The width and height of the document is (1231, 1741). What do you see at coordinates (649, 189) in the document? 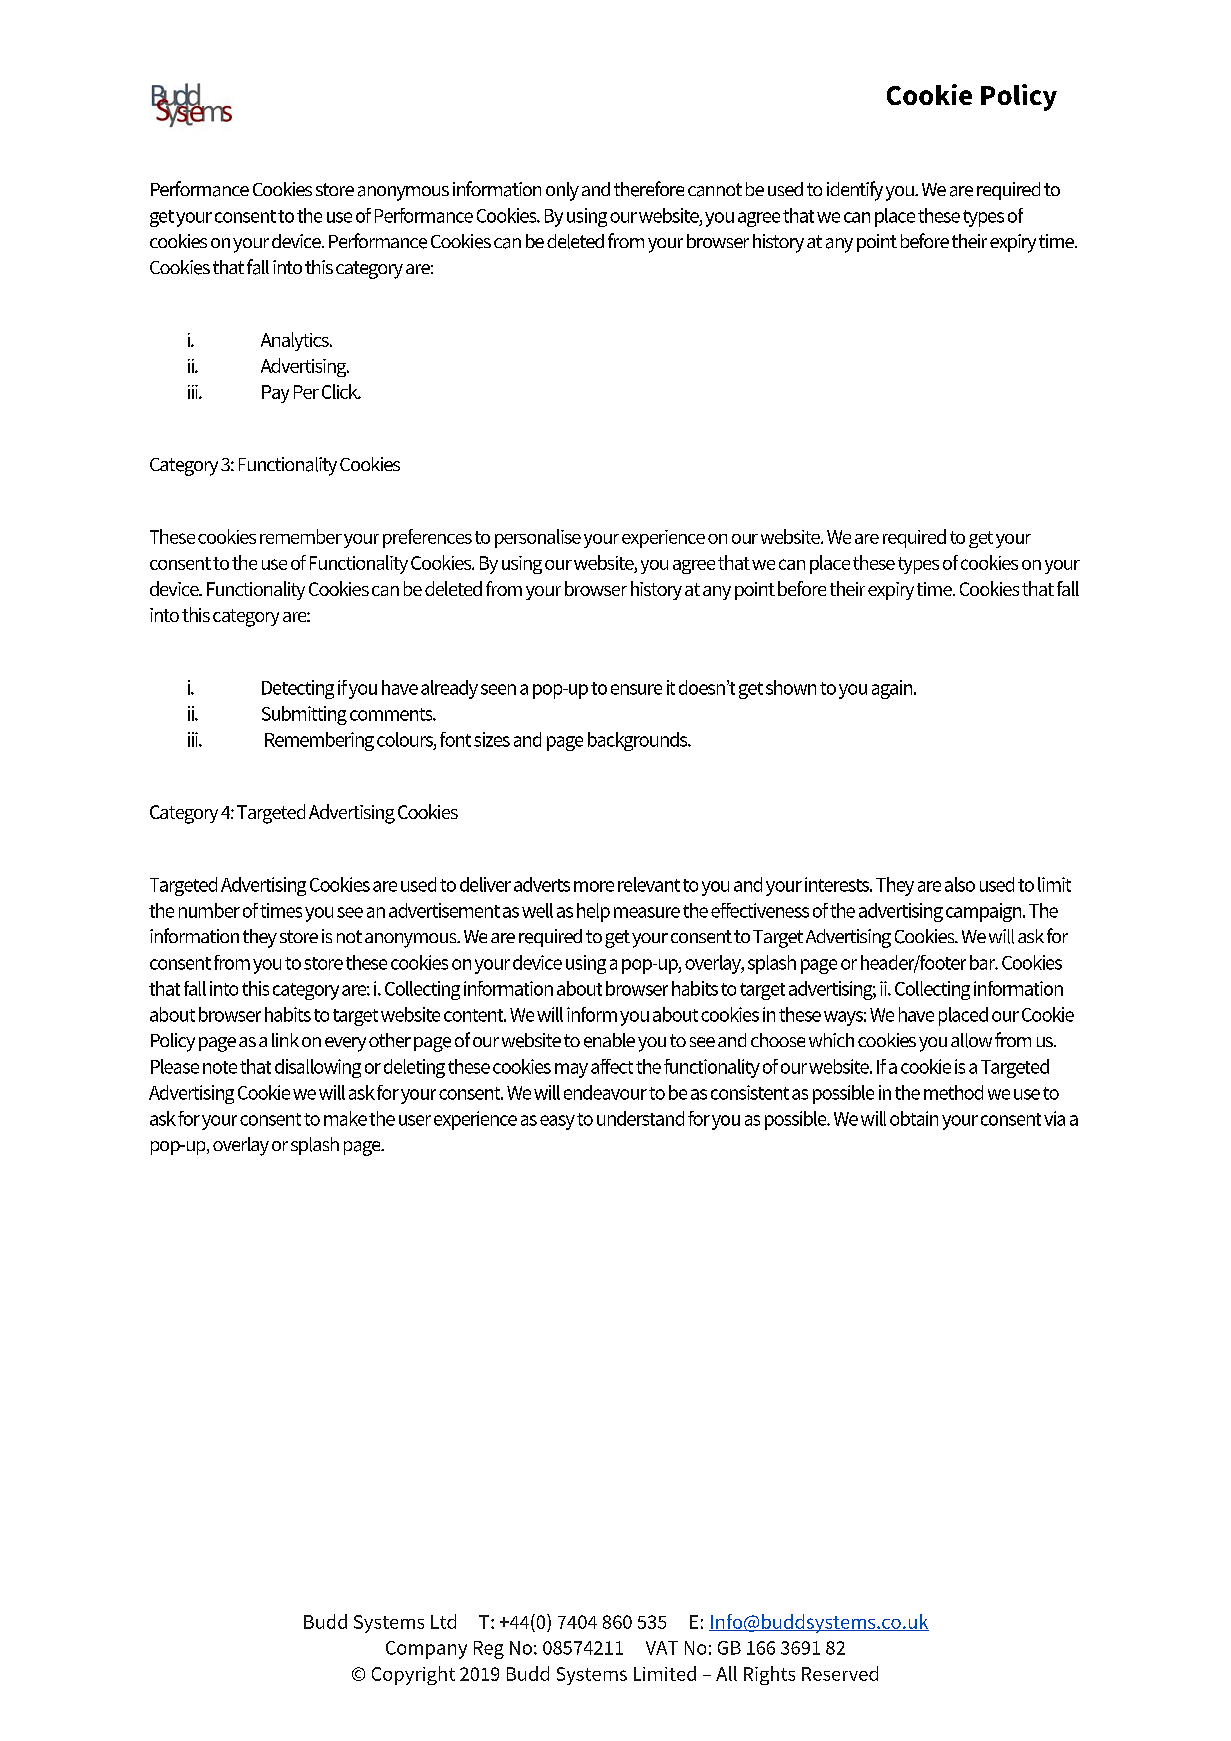
I see `therefore` at bounding box center [649, 189].
